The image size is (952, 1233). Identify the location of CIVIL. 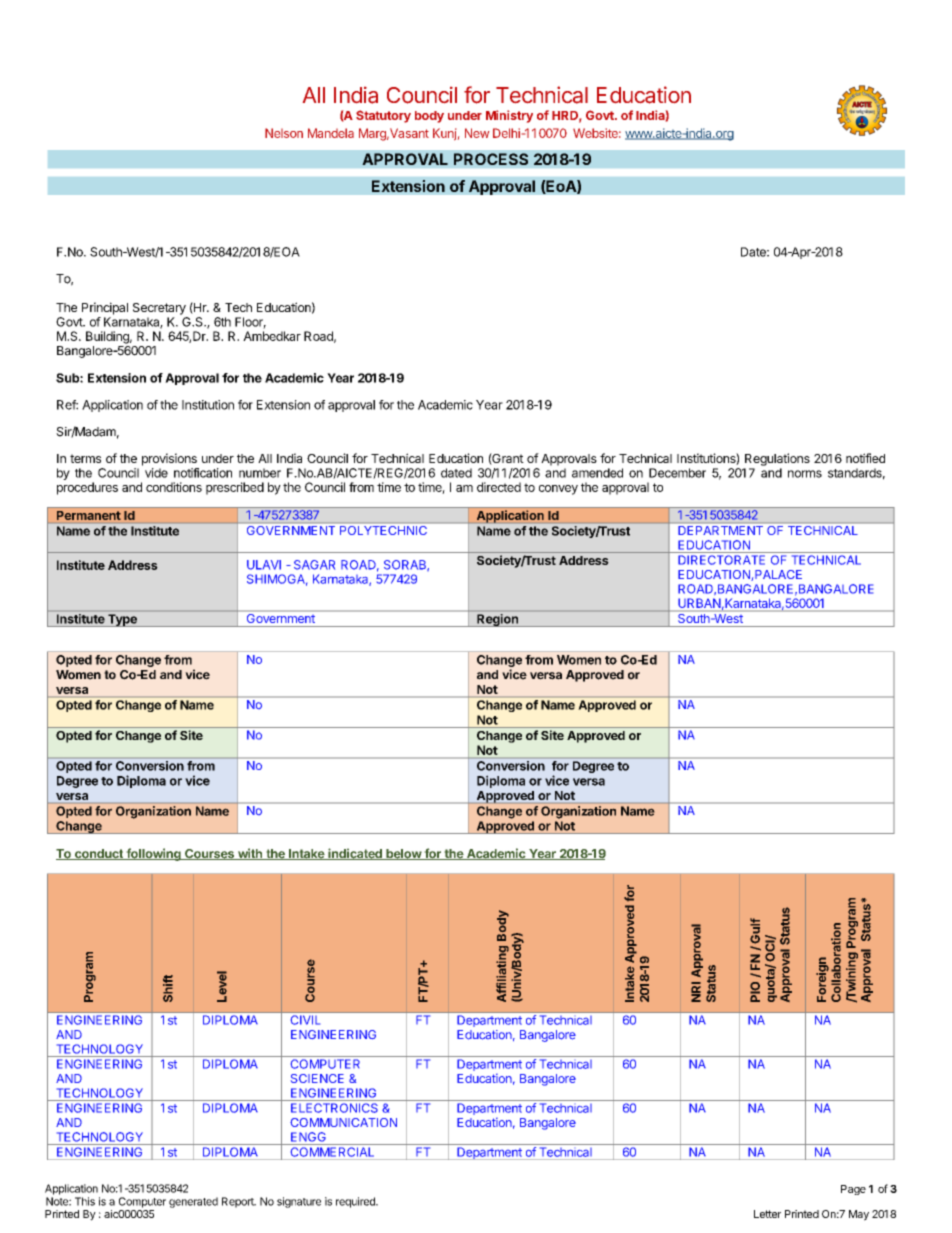
(305, 1020).
